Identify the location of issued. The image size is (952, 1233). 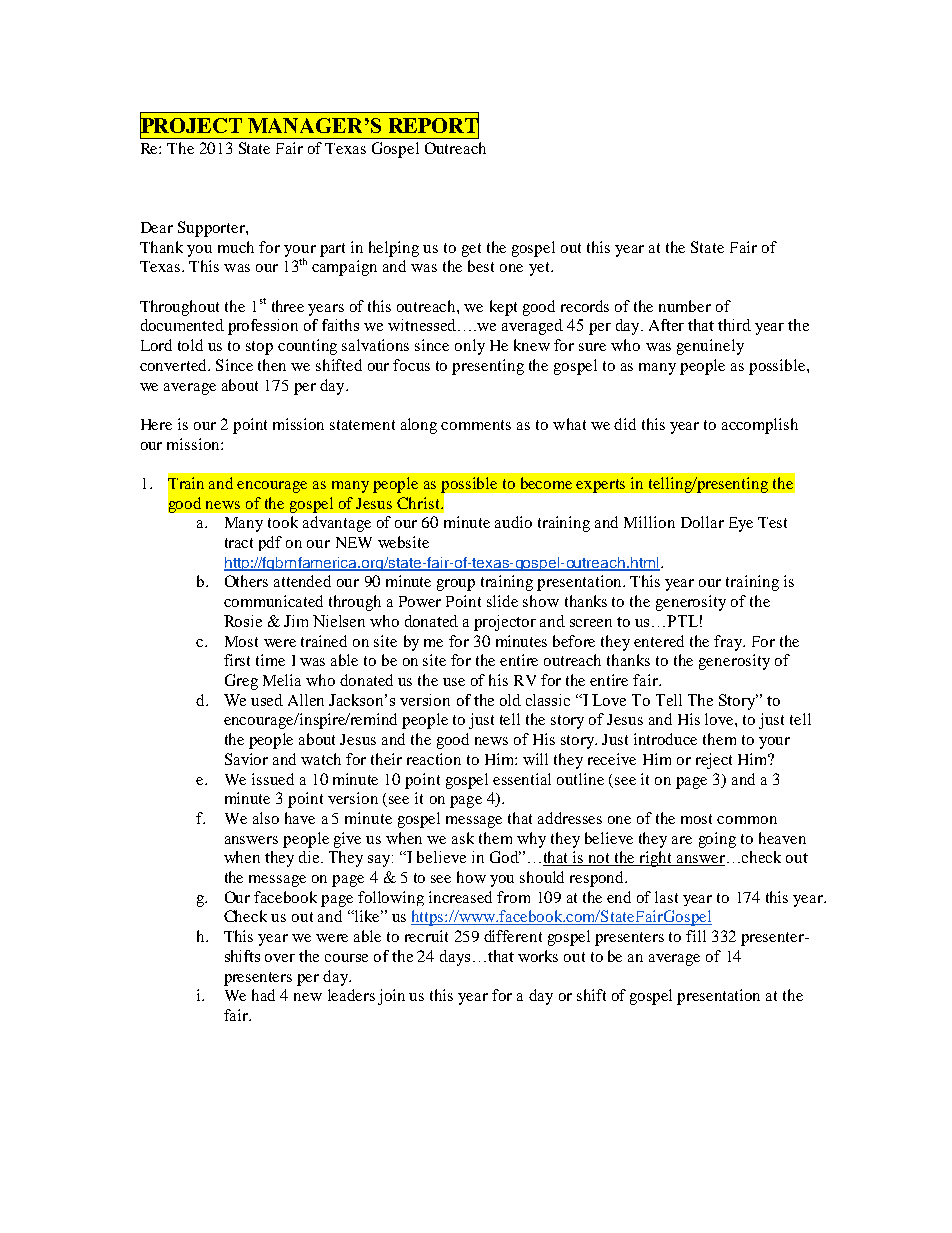
(273, 779).
